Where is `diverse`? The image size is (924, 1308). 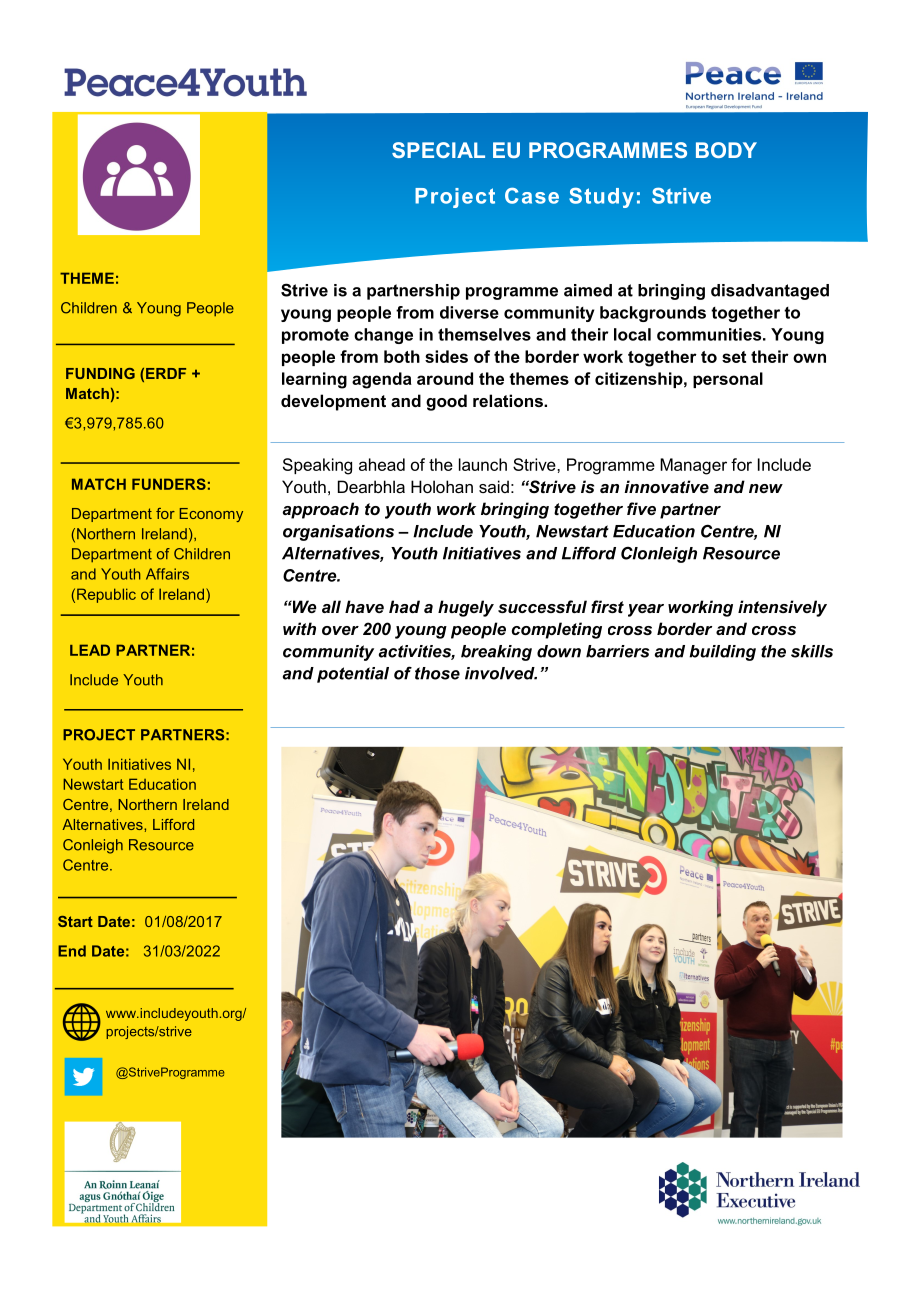
diverse is located at coordinates (469, 312).
